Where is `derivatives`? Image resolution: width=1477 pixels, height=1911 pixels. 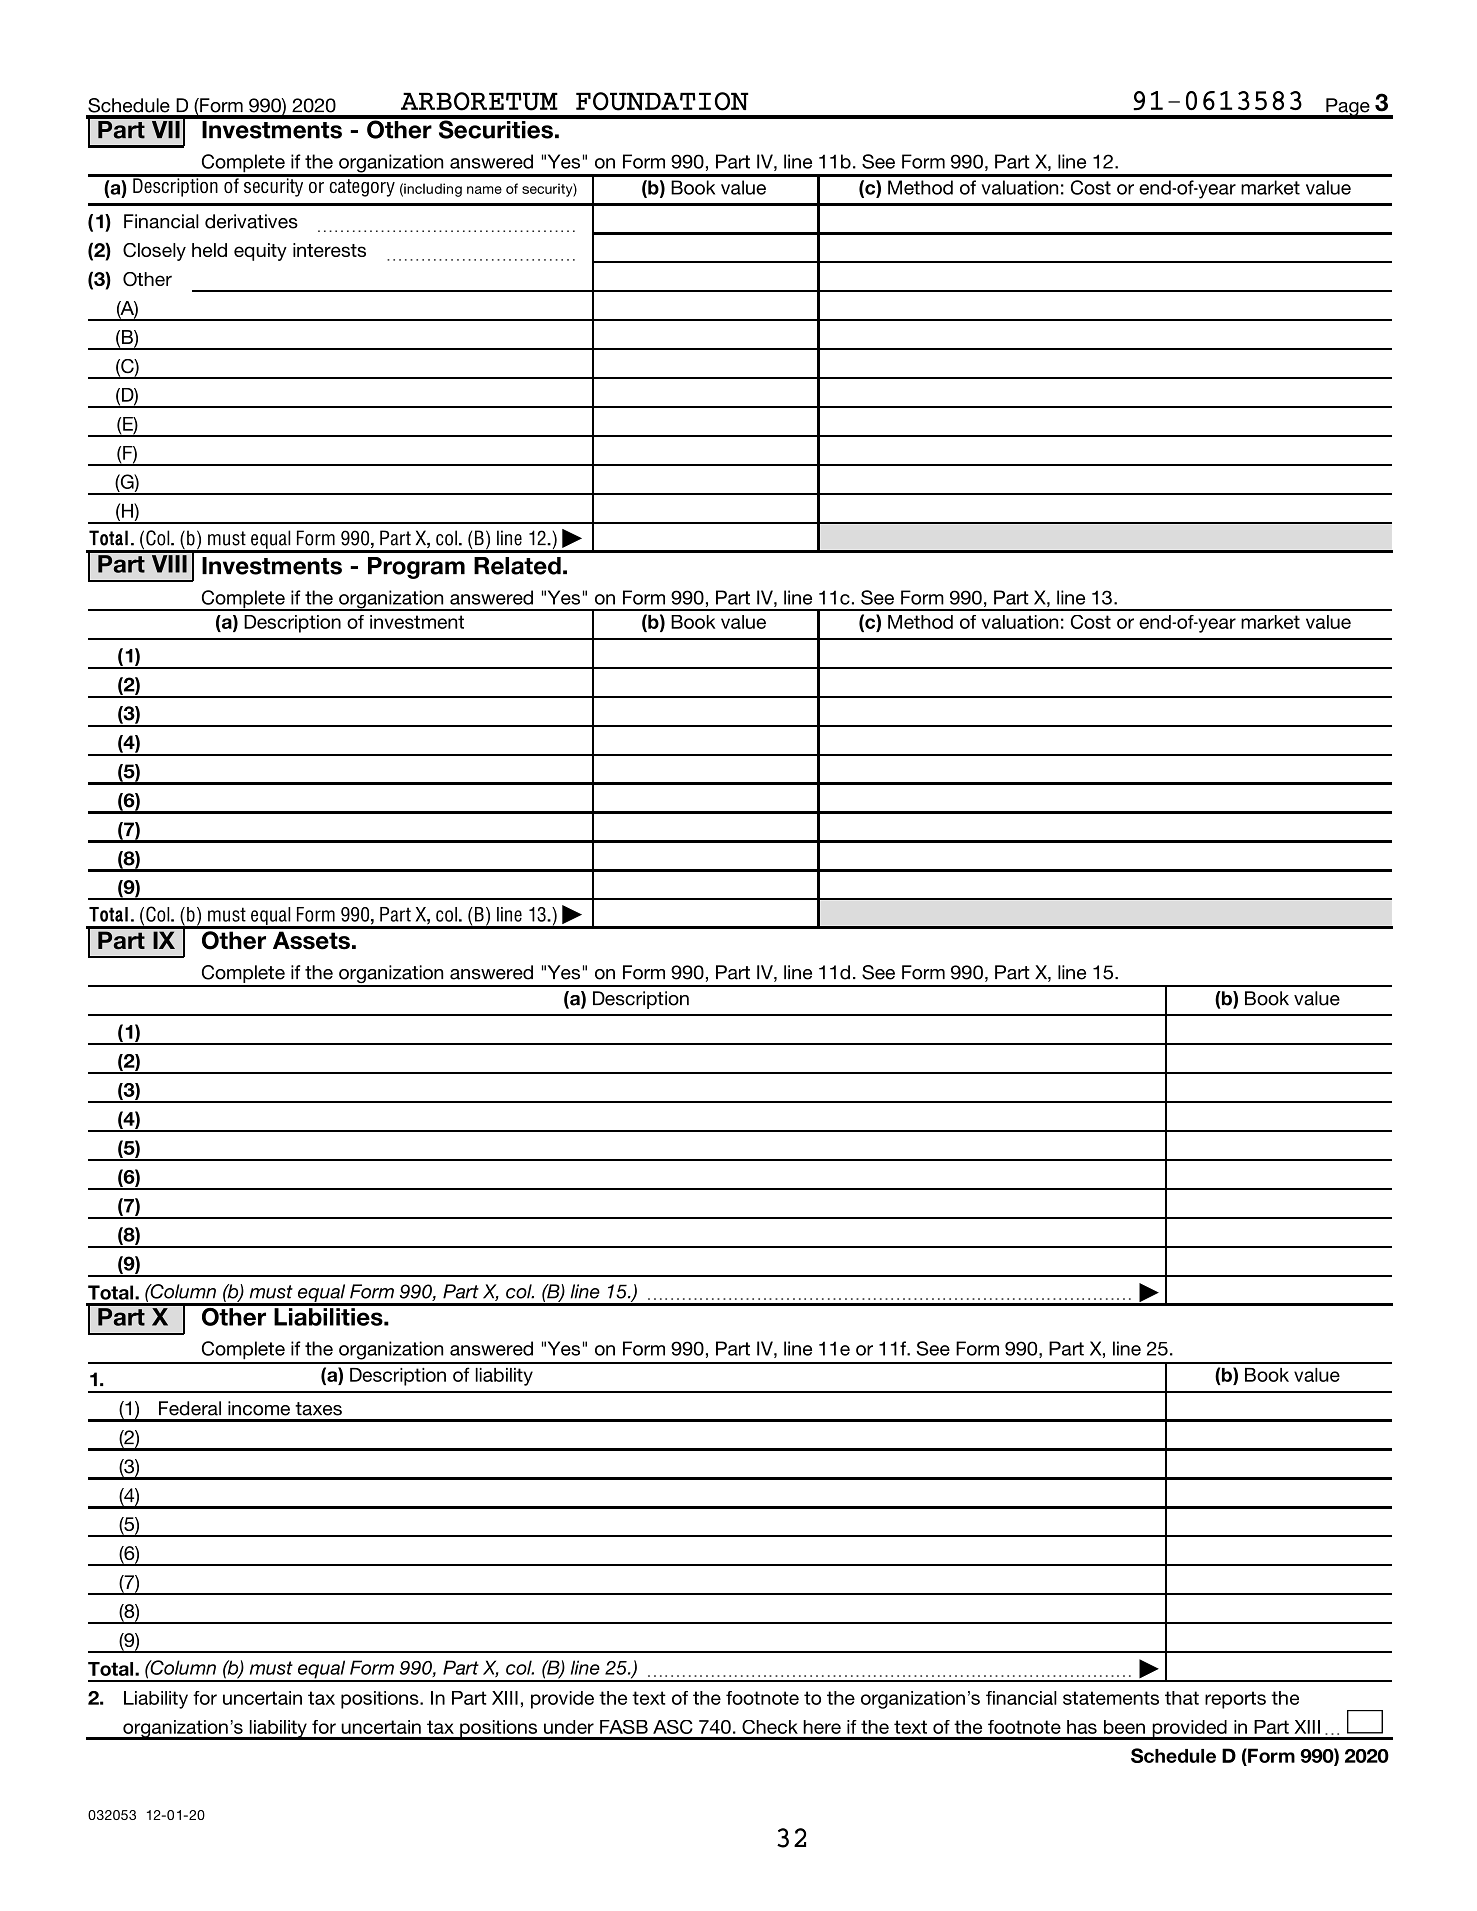 derivatives is located at coordinates (251, 221).
